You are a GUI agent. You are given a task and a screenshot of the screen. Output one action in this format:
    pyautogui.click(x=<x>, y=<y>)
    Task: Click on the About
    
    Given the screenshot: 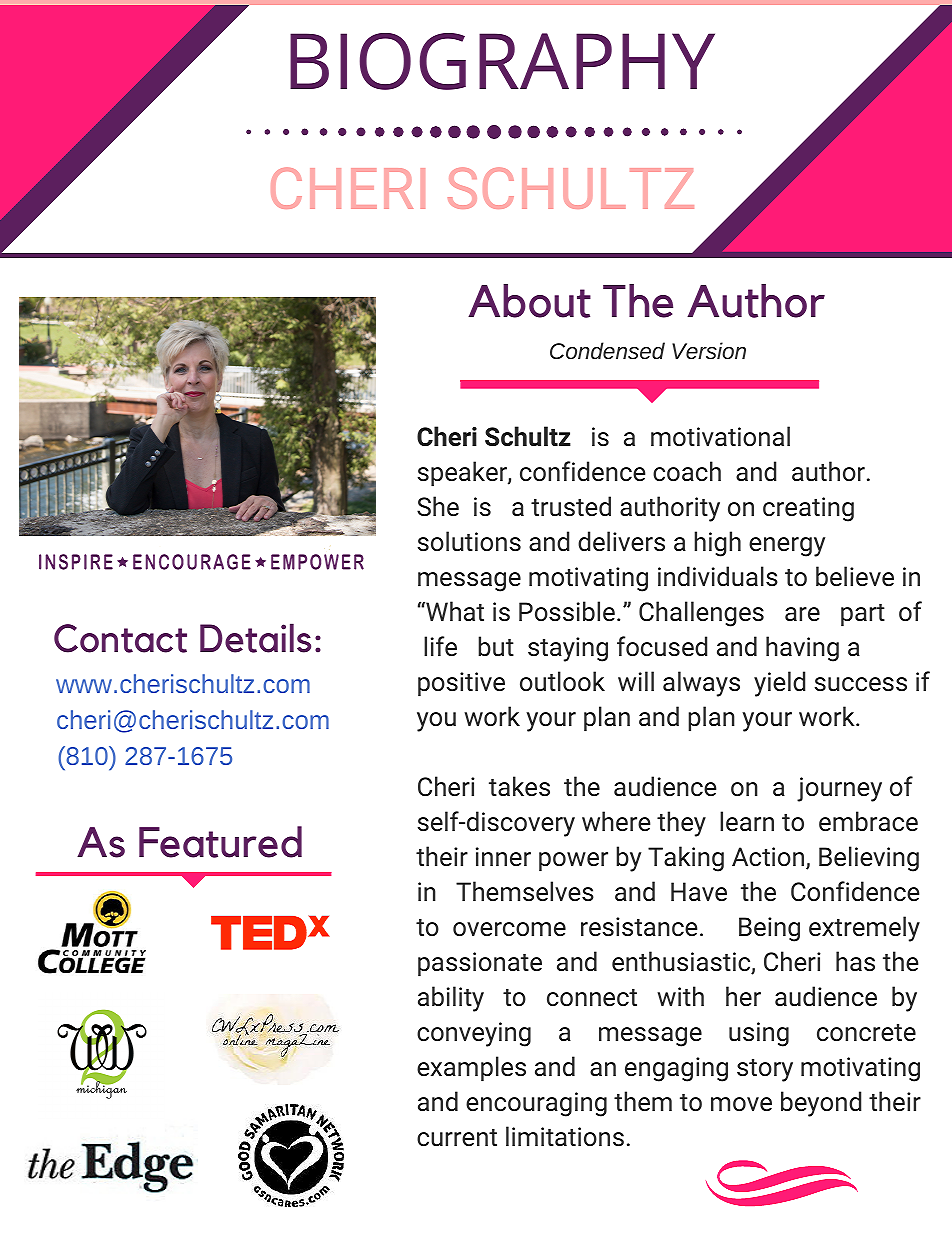 What is the action you would take?
    pyautogui.click(x=529, y=301)
